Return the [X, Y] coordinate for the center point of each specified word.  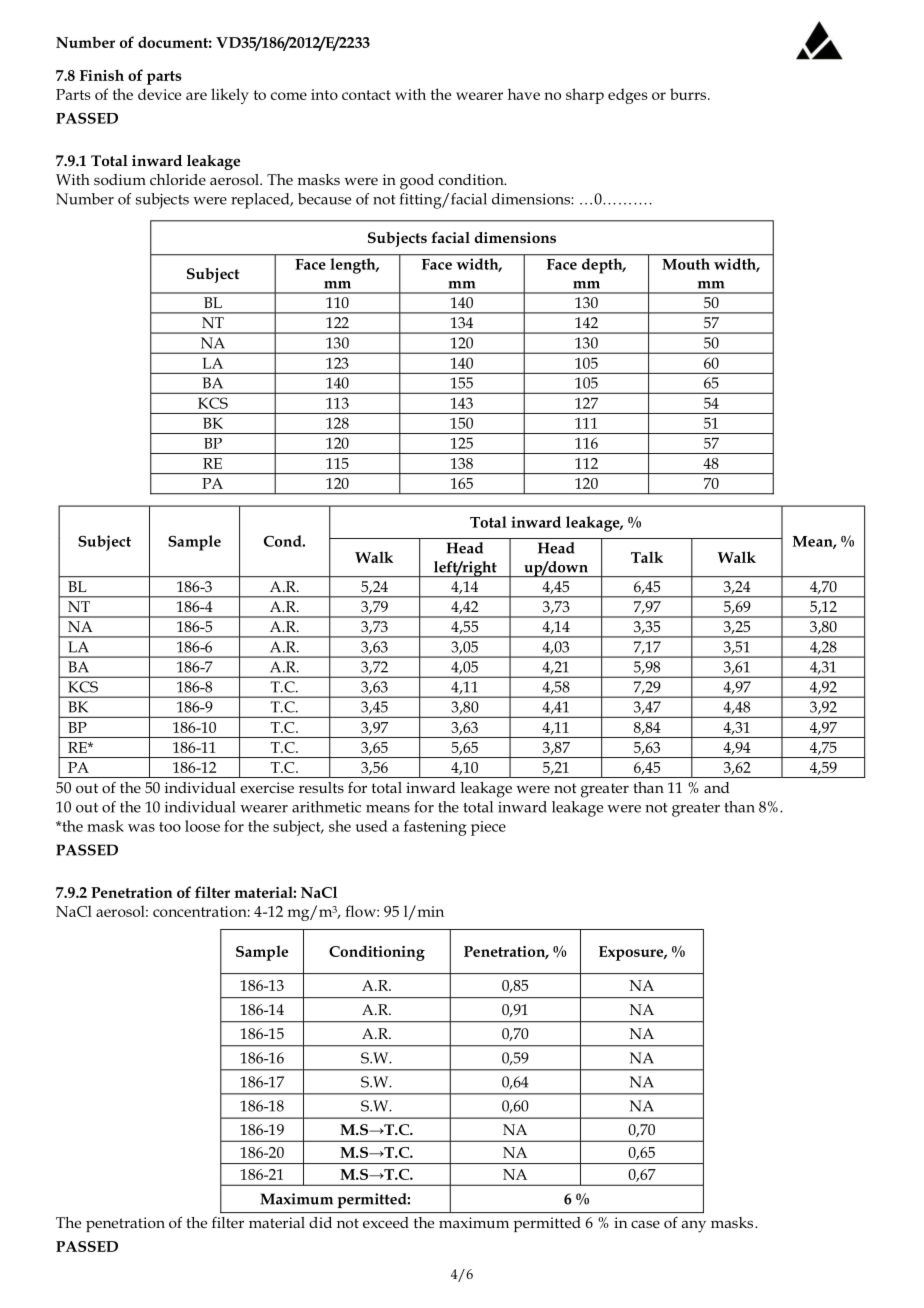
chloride [178, 179]
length [354, 266]
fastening [435, 828]
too [170, 827]
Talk [647, 557]
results [321, 787]
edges [628, 96]
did [320, 1222]
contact [366, 95]
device [159, 94]
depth [603, 266]
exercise [267, 787]
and [716, 787]
